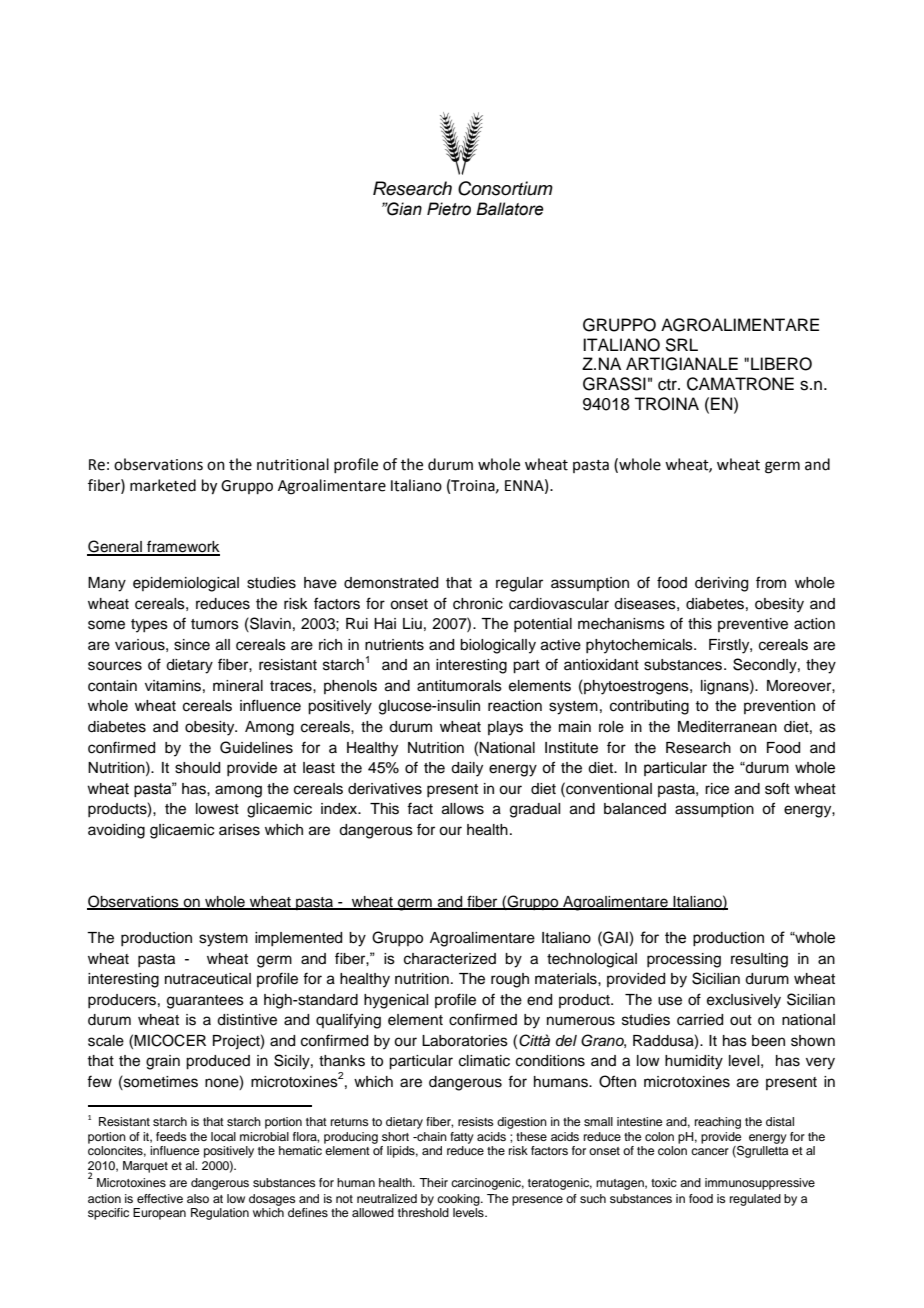 The height and width of the screenshot is (1308, 924). I want to click on Consortium, so click(505, 188).
